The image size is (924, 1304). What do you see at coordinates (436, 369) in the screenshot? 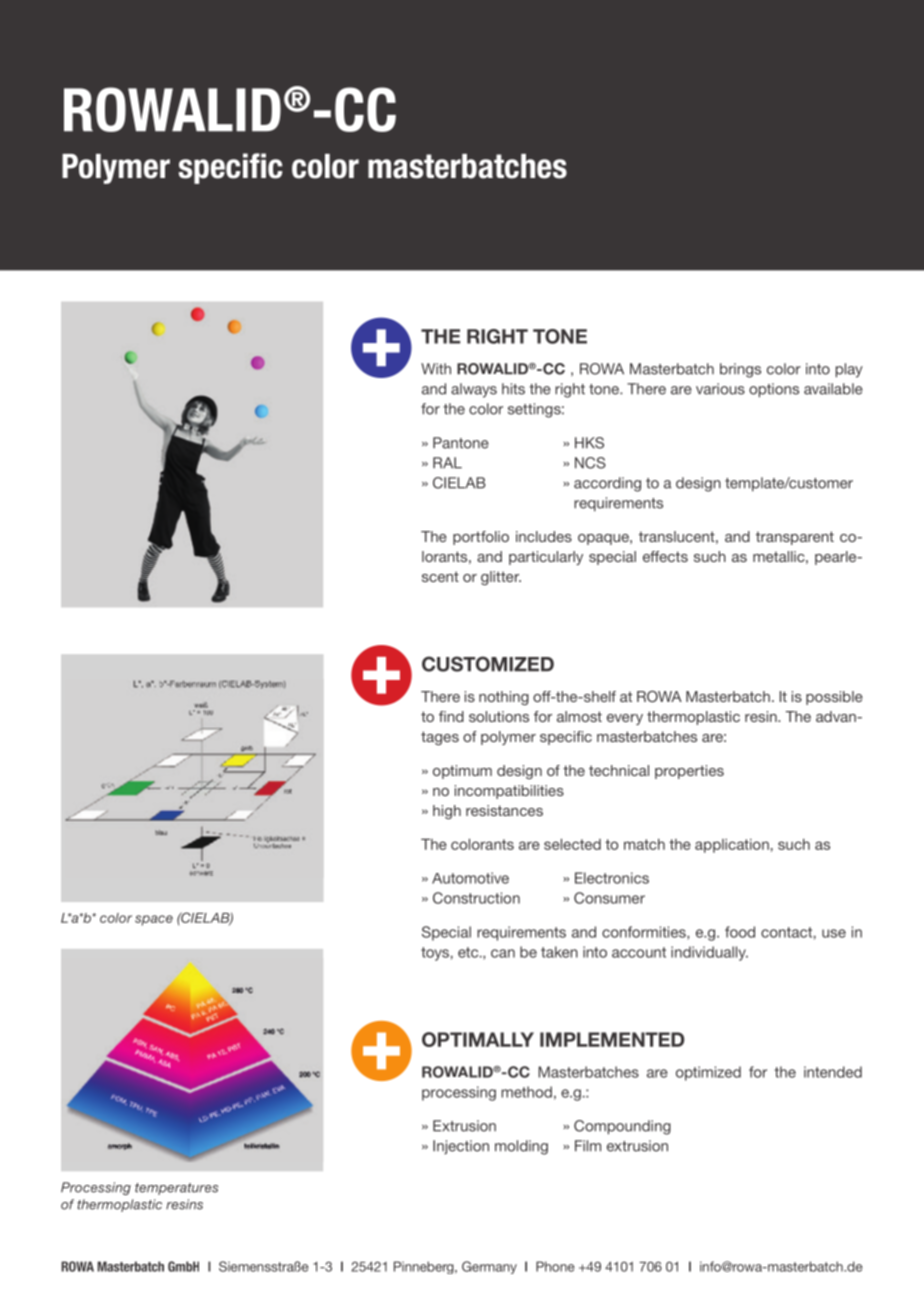
I see `With` at bounding box center [436, 369].
